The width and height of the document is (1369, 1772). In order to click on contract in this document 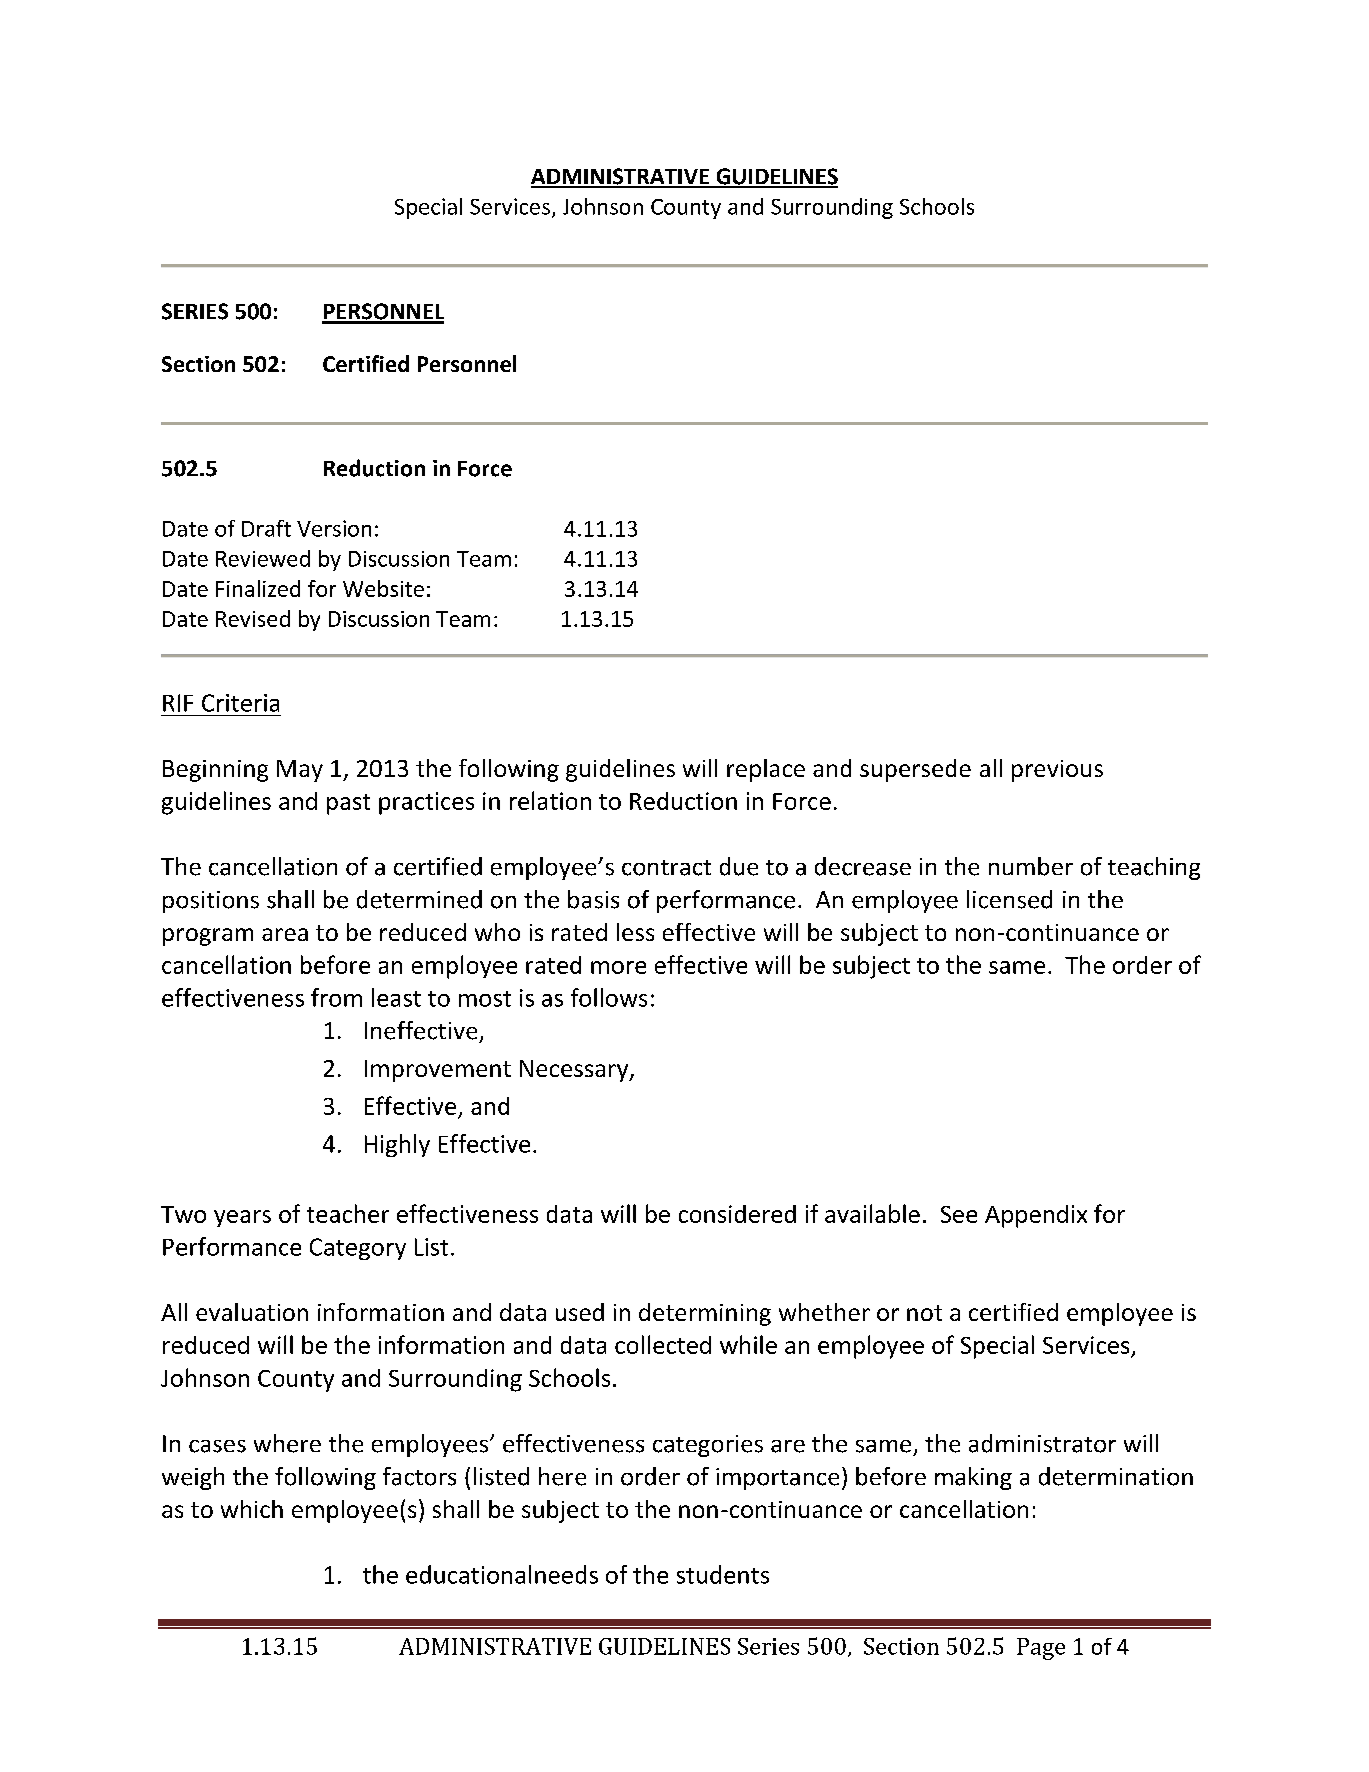, I will do `click(666, 868)`.
